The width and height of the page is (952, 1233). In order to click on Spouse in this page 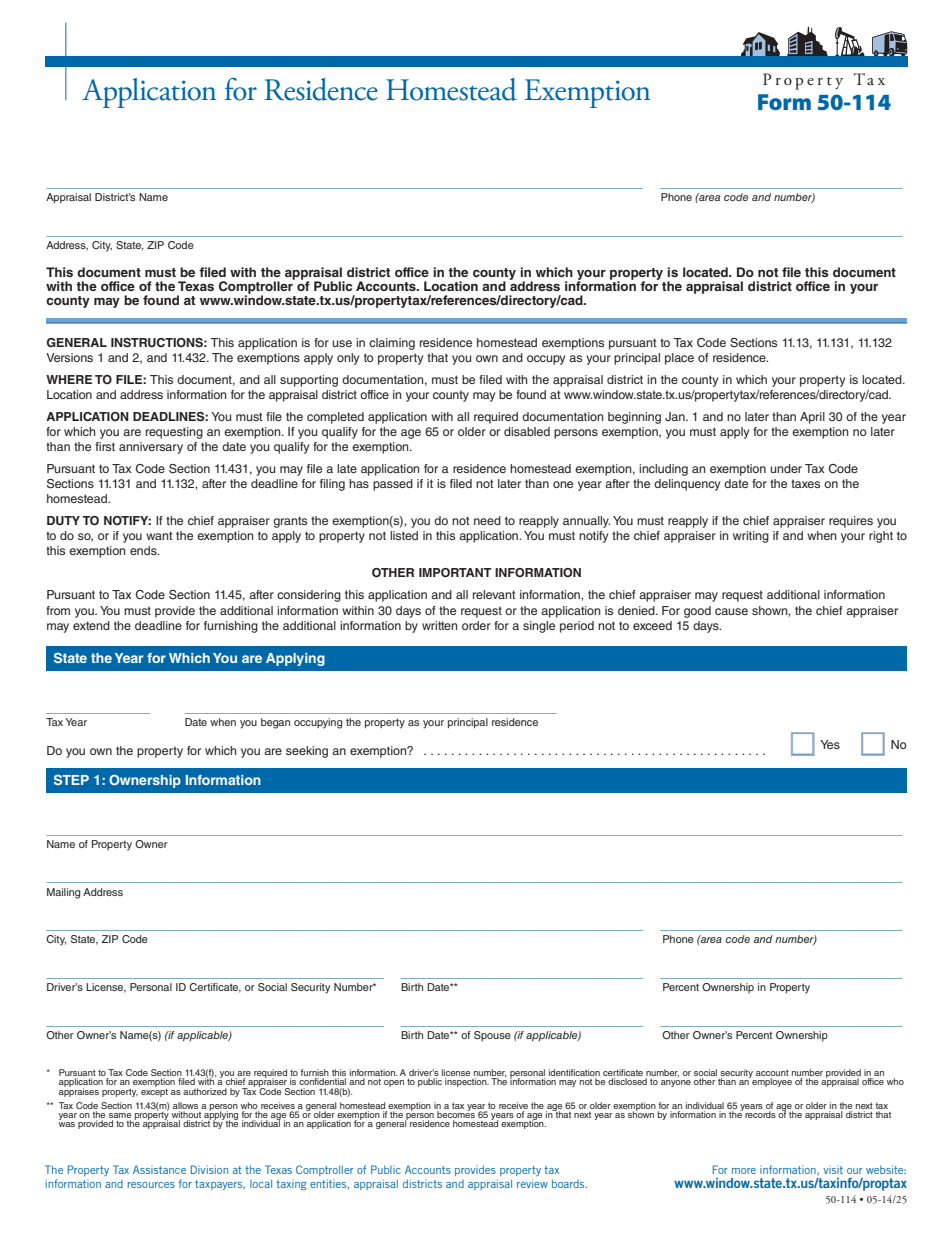, I will do `click(492, 1036)`.
